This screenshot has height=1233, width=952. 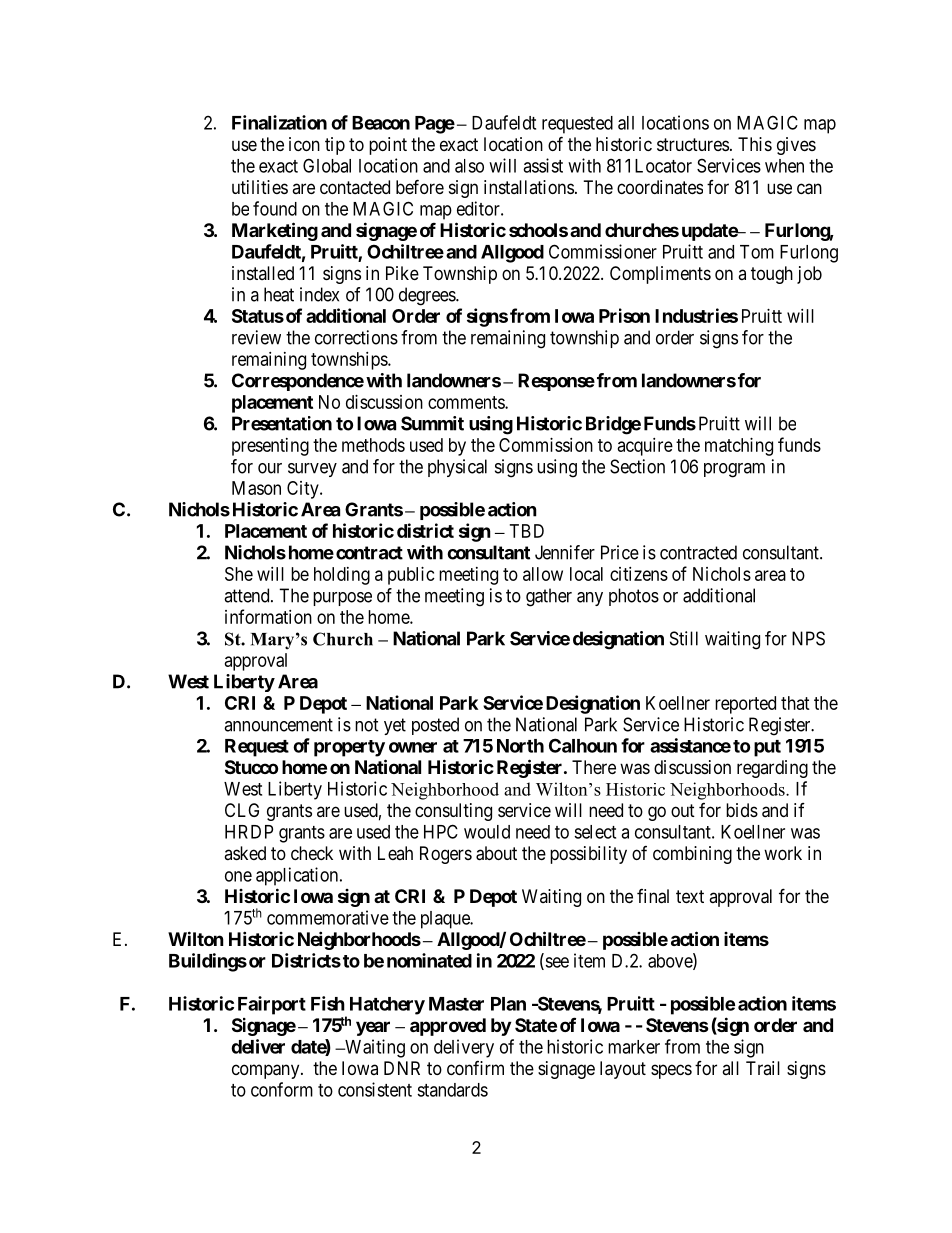 What do you see at coordinates (312, 853) in the screenshot?
I see `check` at bounding box center [312, 853].
